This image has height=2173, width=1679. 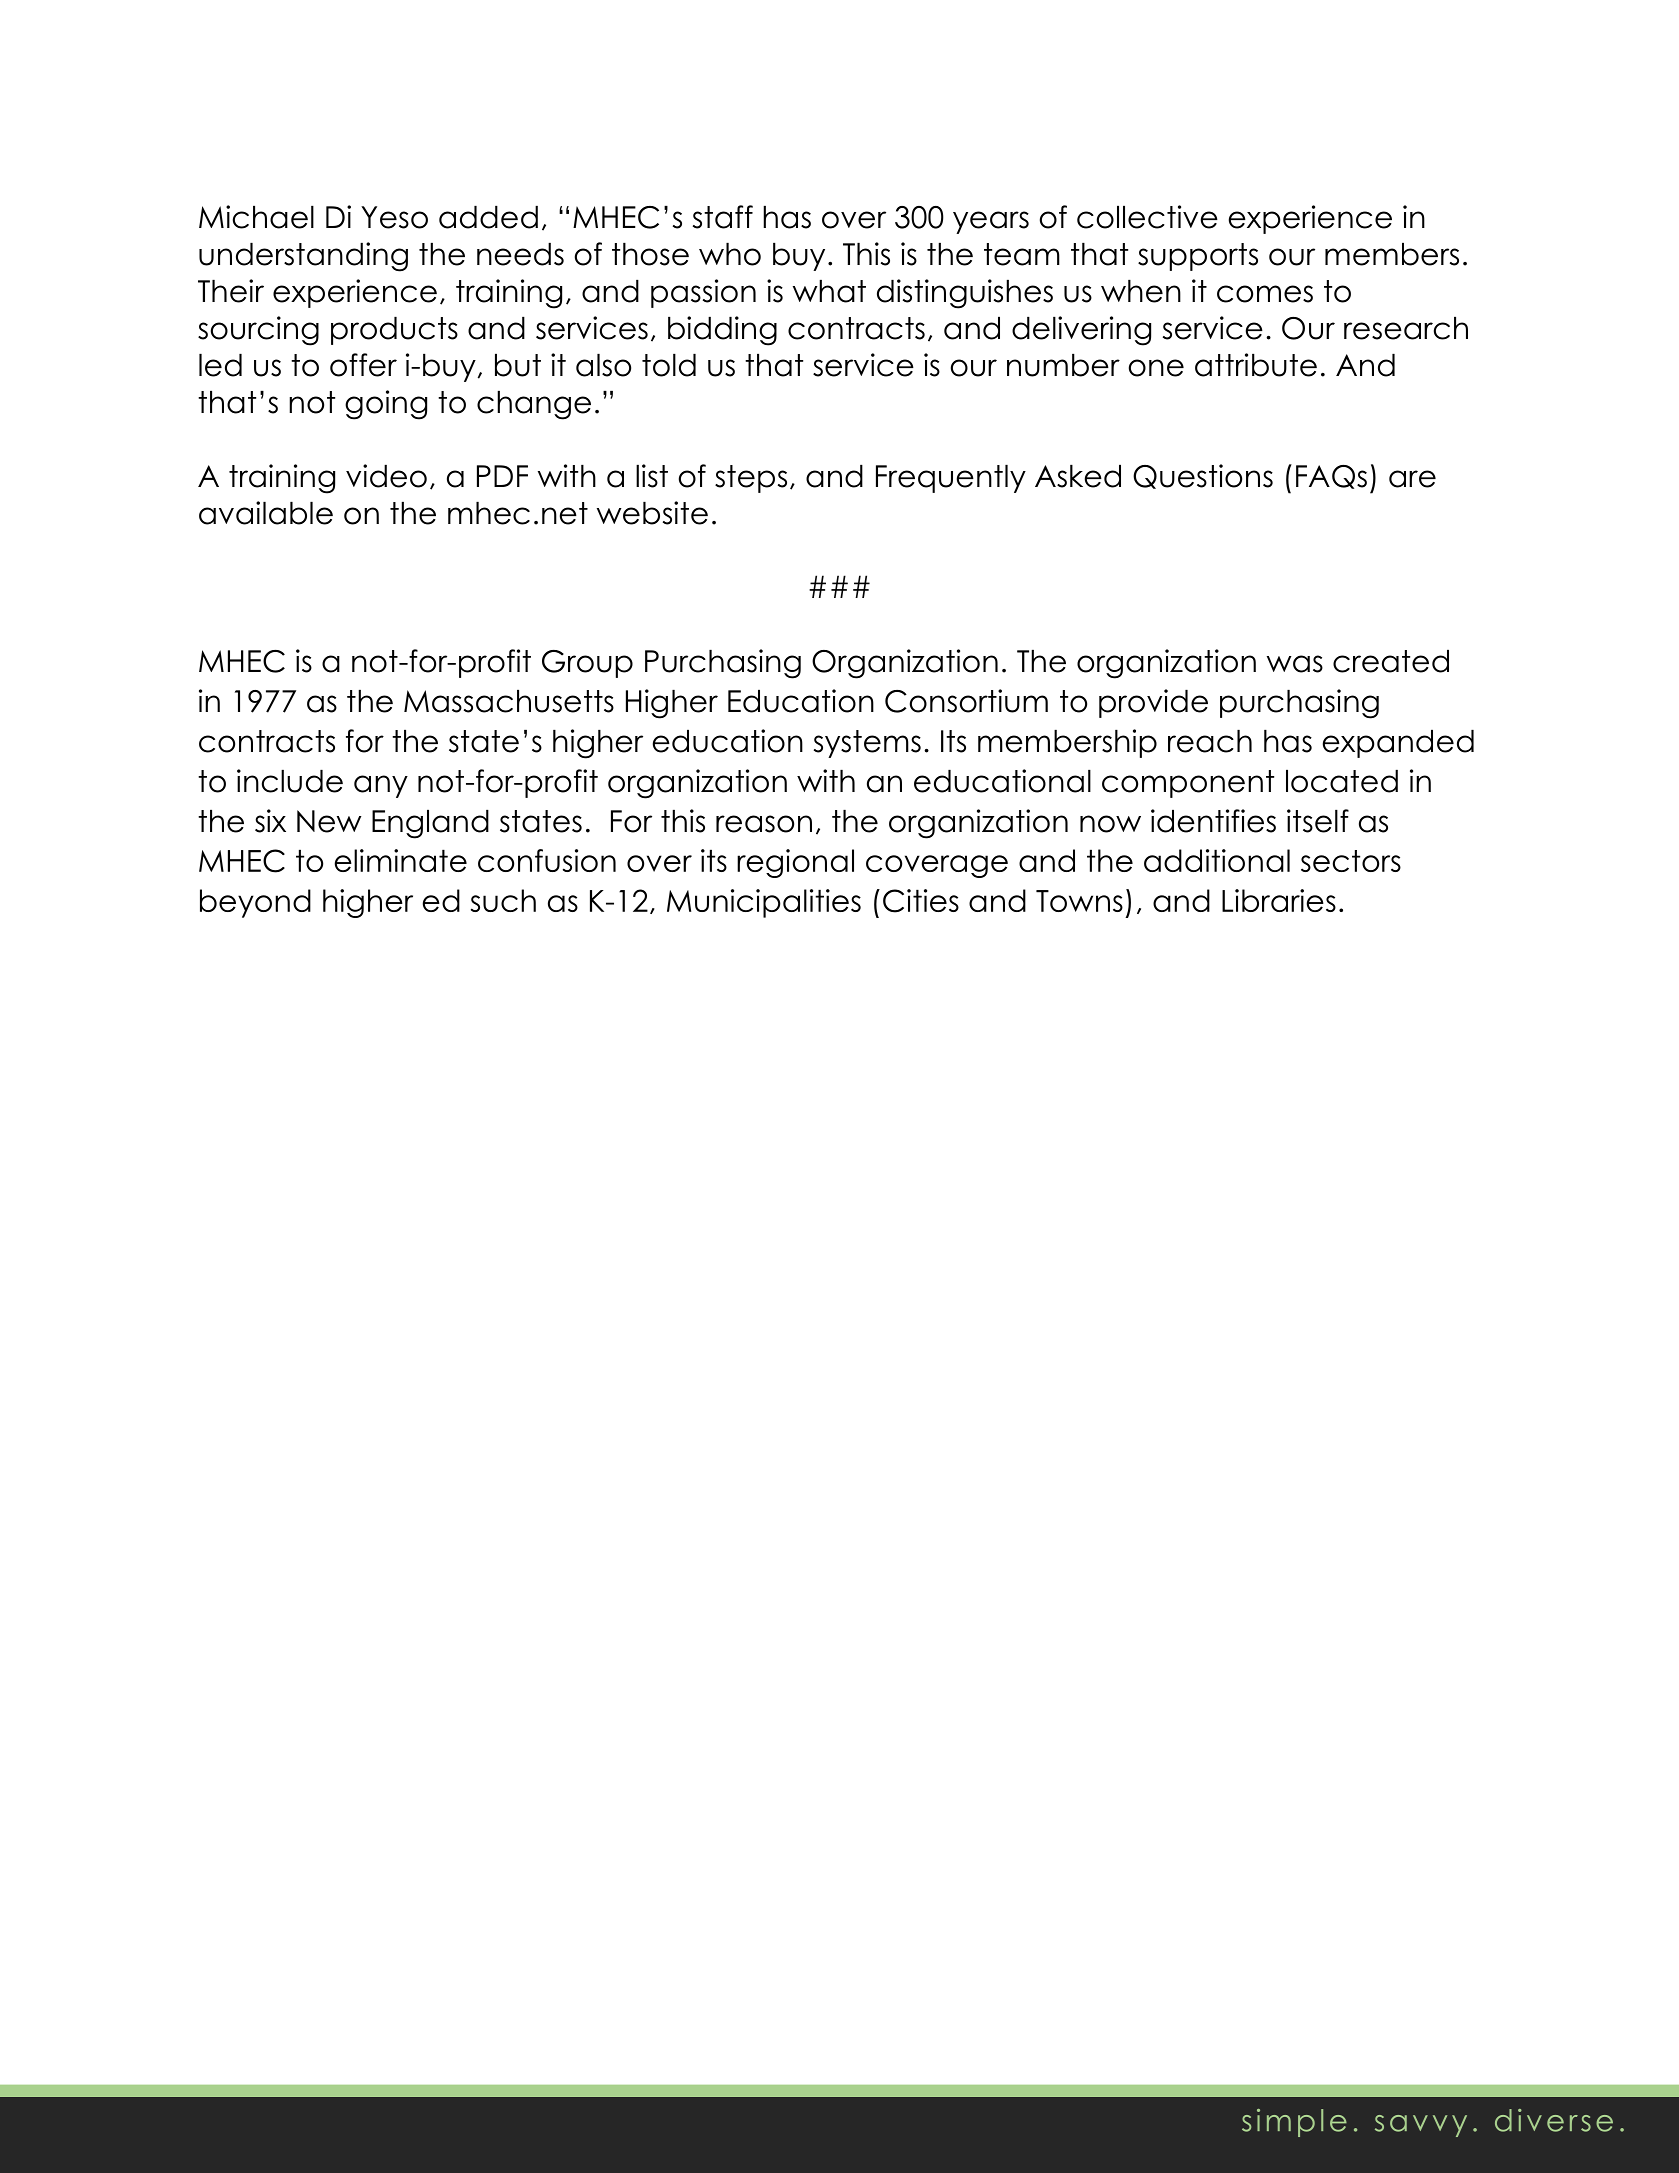 I want to click on who, so click(x=730, y=254).
